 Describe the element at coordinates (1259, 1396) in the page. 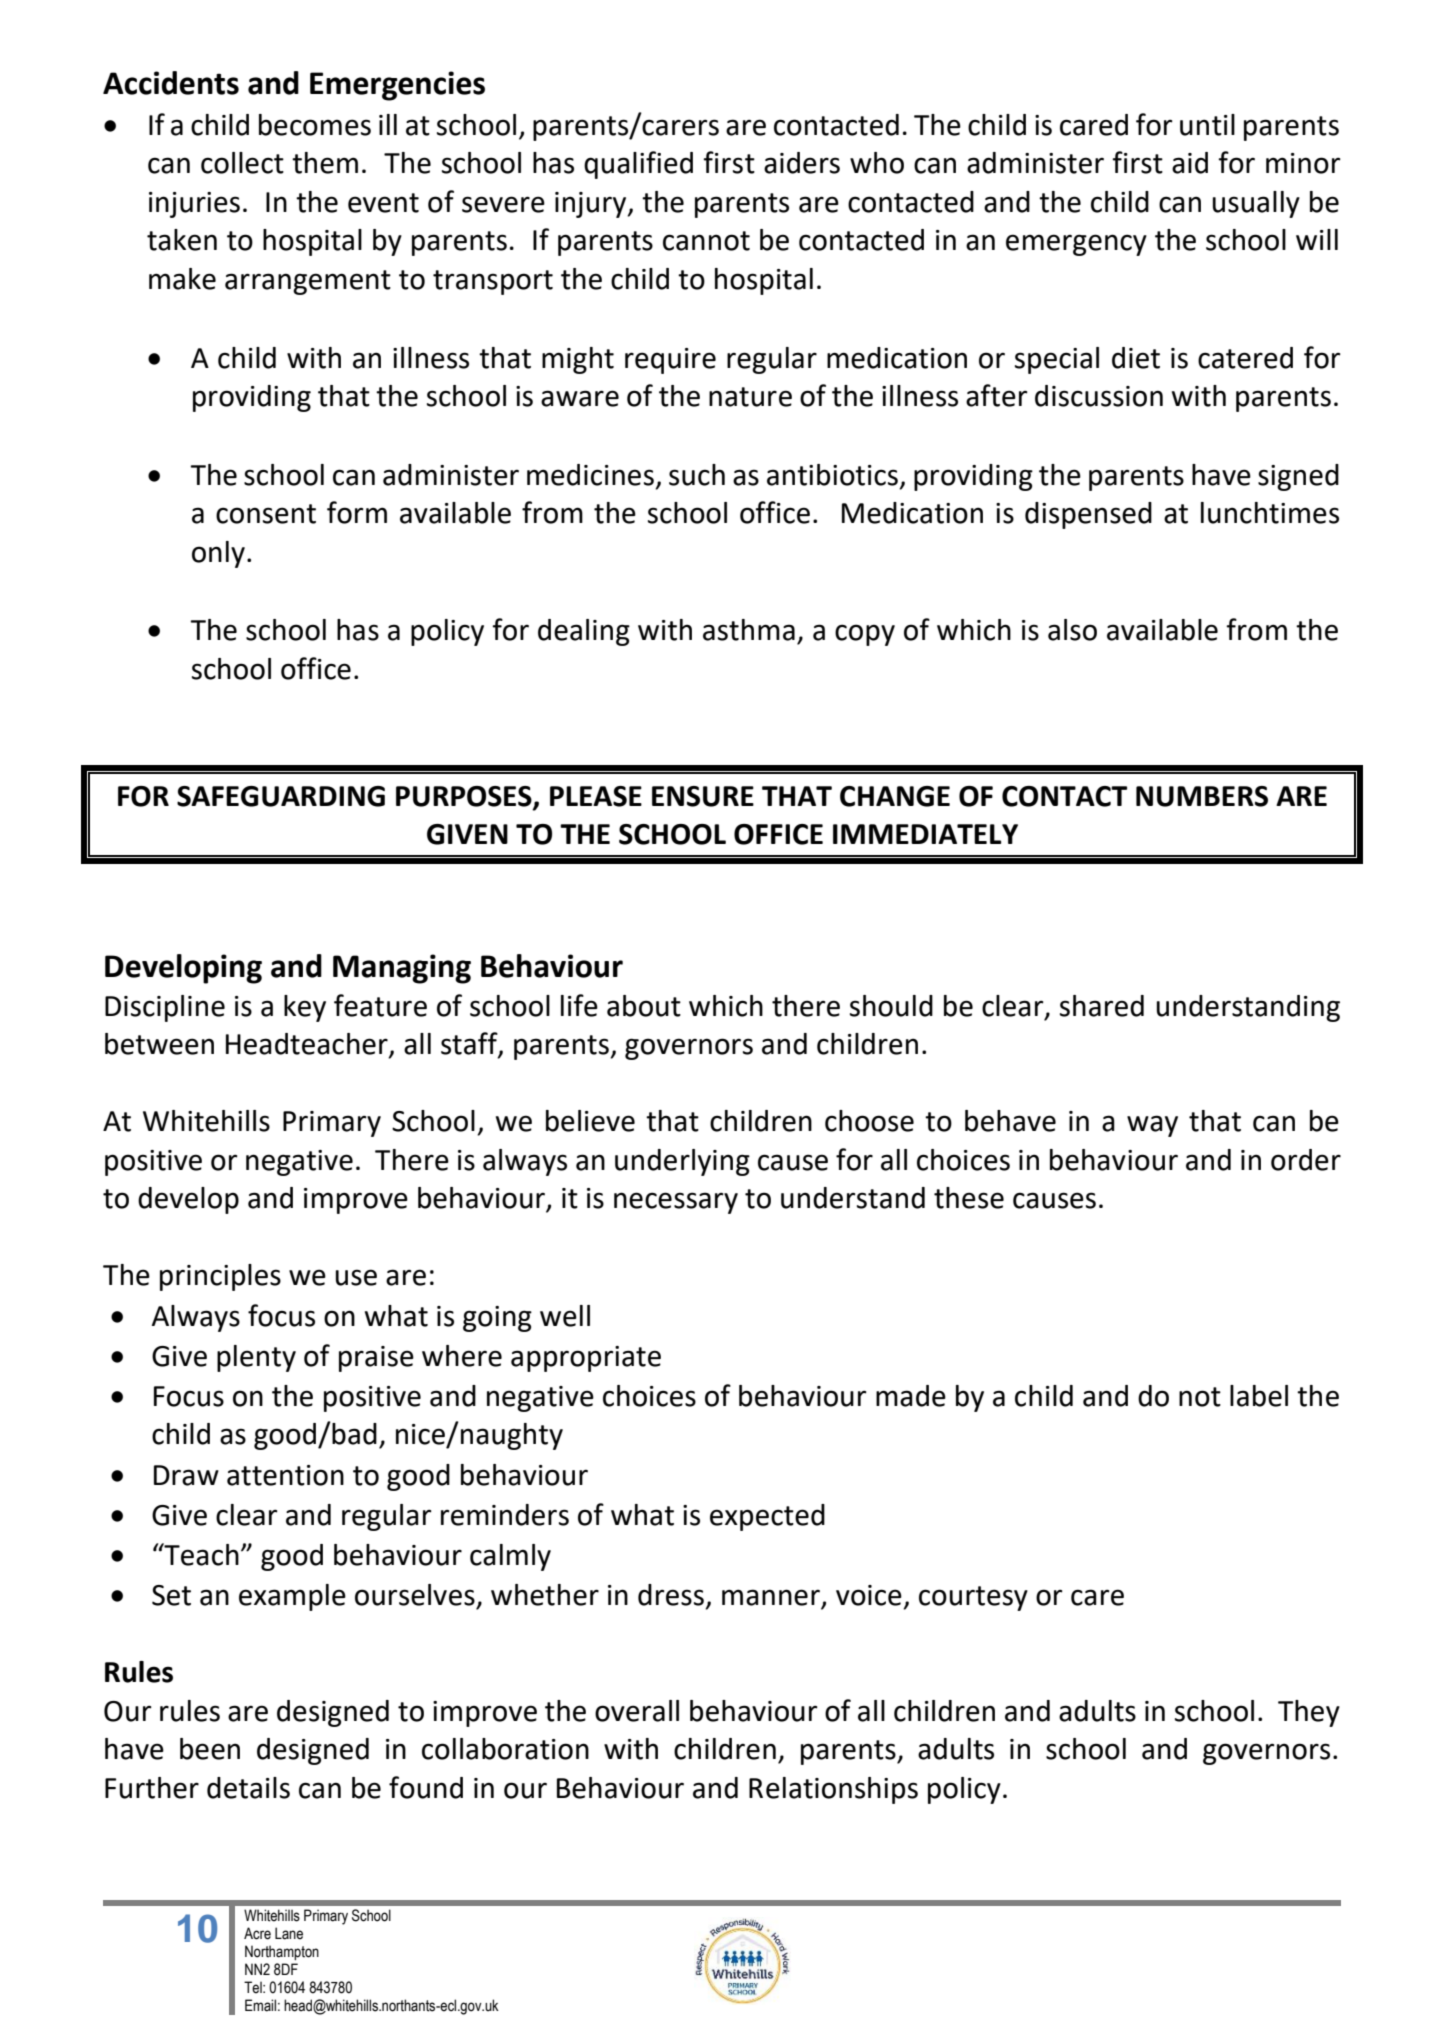

I see `label` at that location.
